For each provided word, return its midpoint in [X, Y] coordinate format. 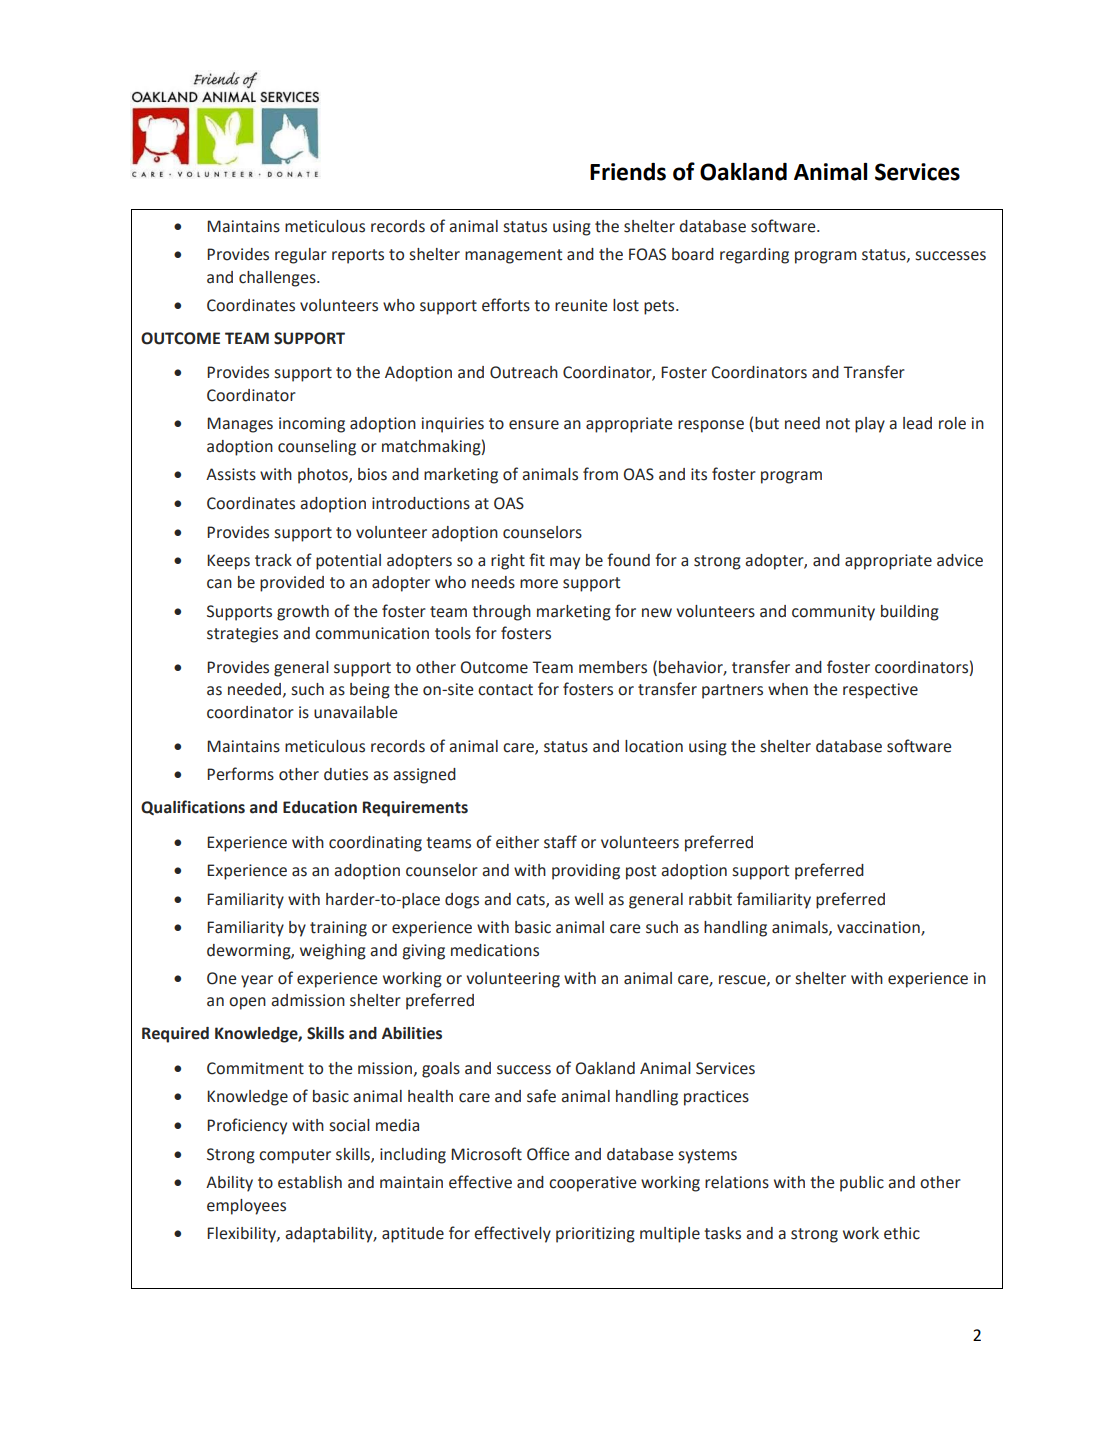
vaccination [879, 928]
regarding [754, 256]
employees [246, 1207]
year [257, 981]
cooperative [592, 1184]
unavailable [355, 712]
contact [505, 690]
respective [880, 691]
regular [301, 256]
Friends [628, 172]
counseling [317, 448]
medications [495, 950]
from [600, 474]
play [870, 425]
